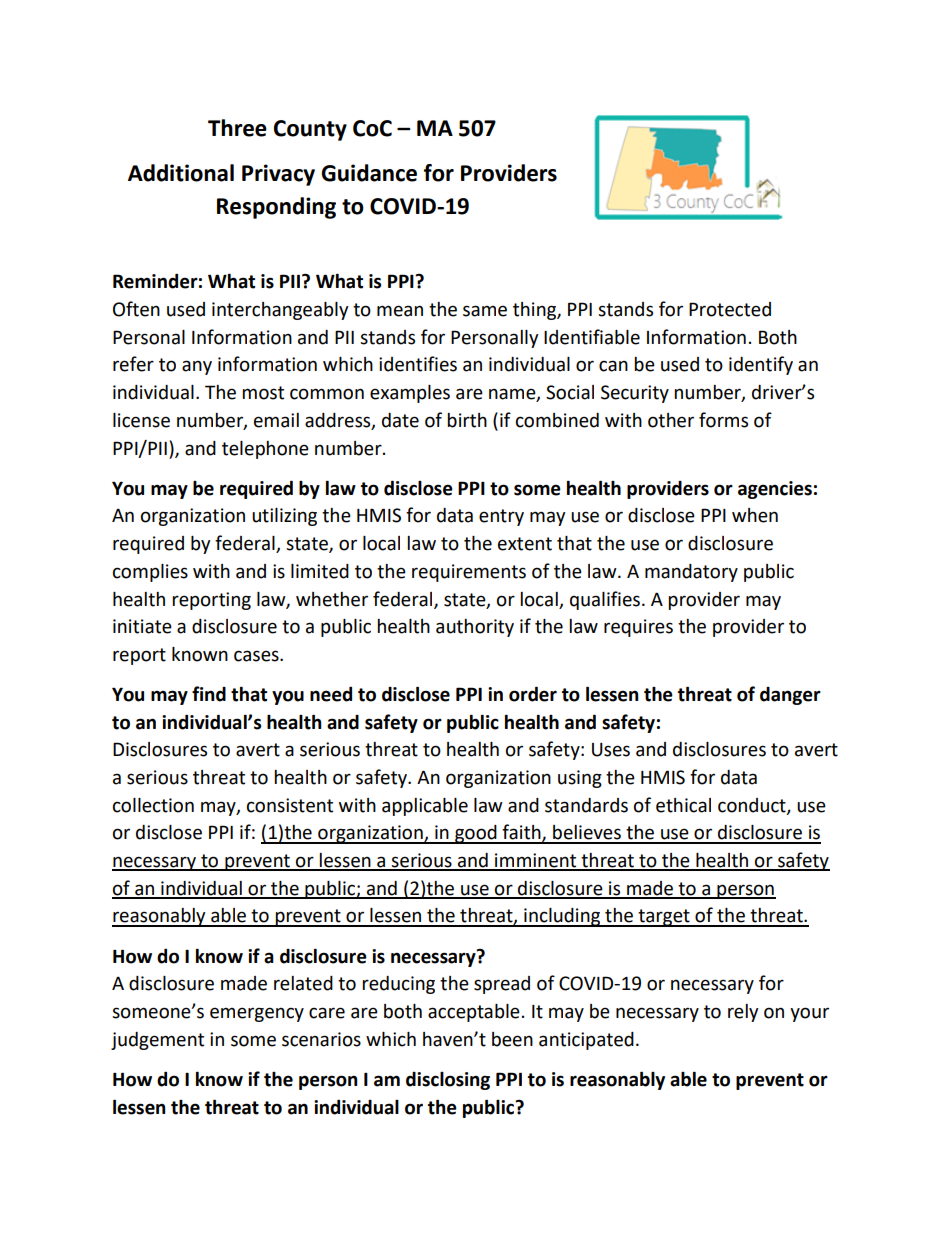  Describe the element at coordinates (150, 573) in the screenshot. I see `complies` at that location.
